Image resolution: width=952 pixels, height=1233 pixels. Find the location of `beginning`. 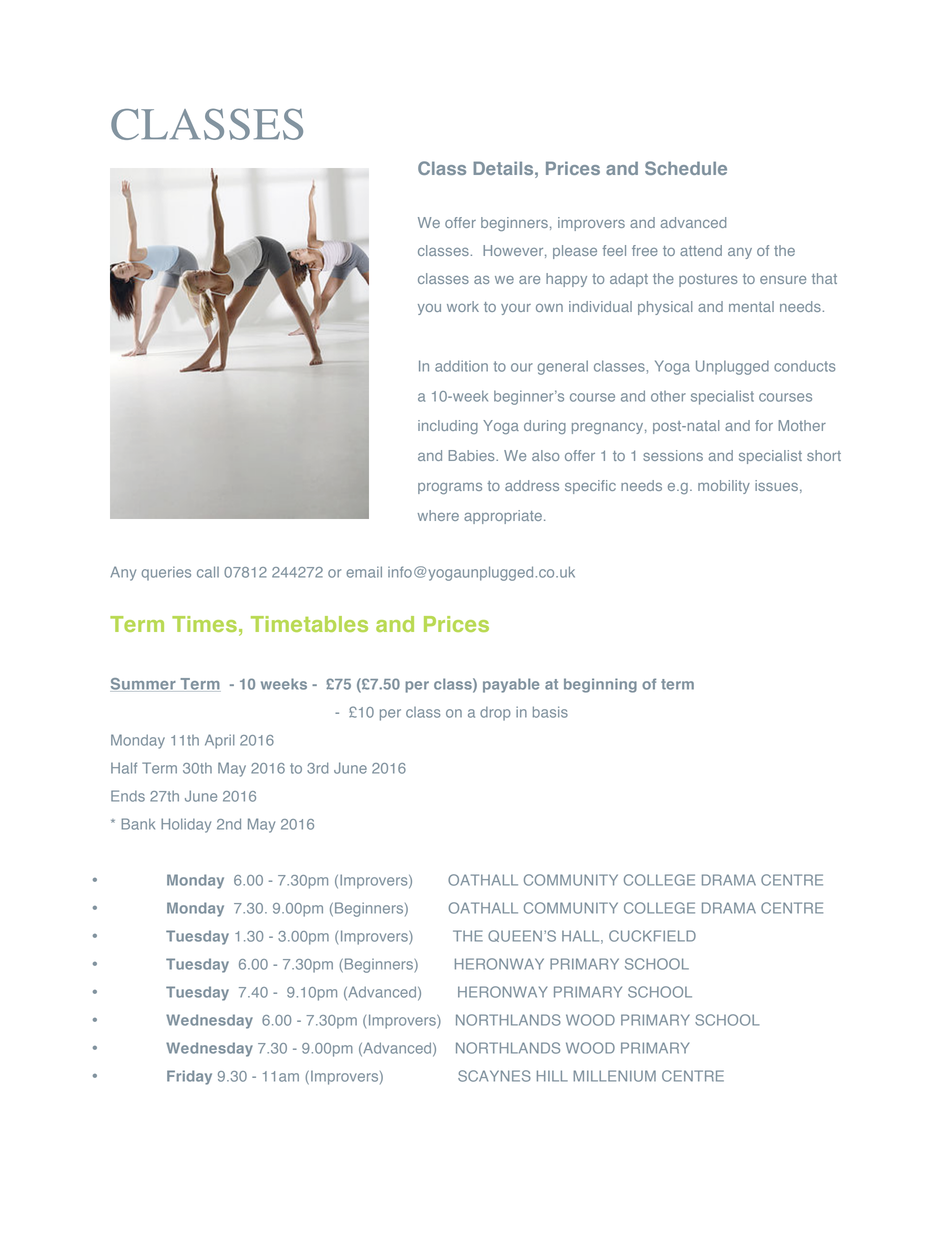

beginning is located at coordinates (600, 685).
